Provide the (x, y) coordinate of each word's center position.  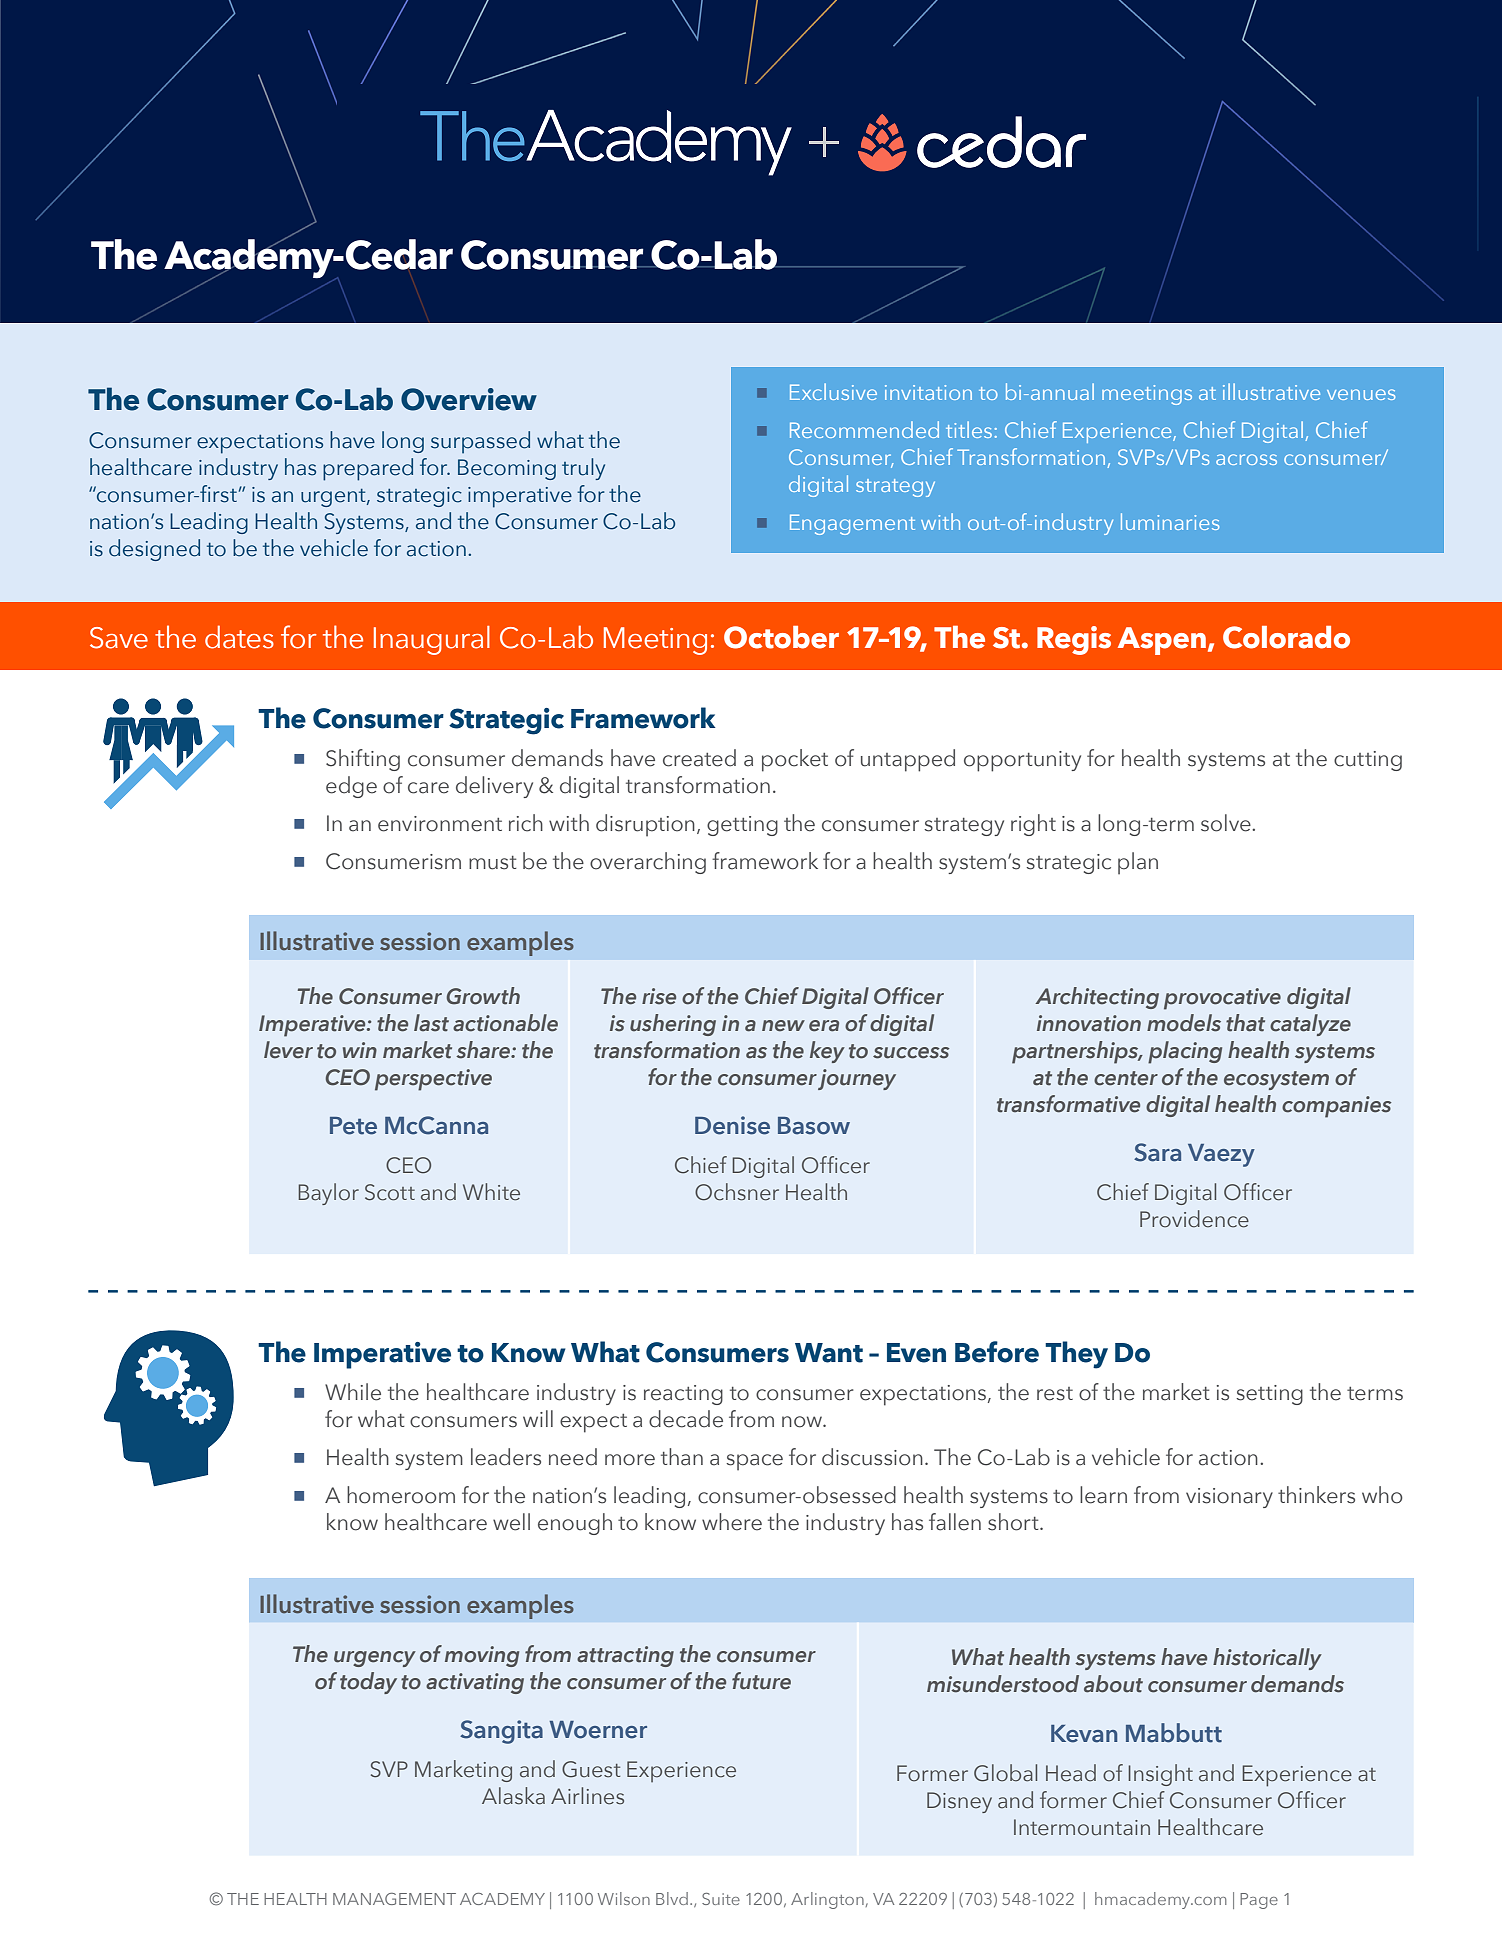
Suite (721, 1899)
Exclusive (833, 391)
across (1246, 459)
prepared (368, 469)
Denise (732, 1125)
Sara (1157, 1152)
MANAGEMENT (394, 1899)
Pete (353, 1126)
